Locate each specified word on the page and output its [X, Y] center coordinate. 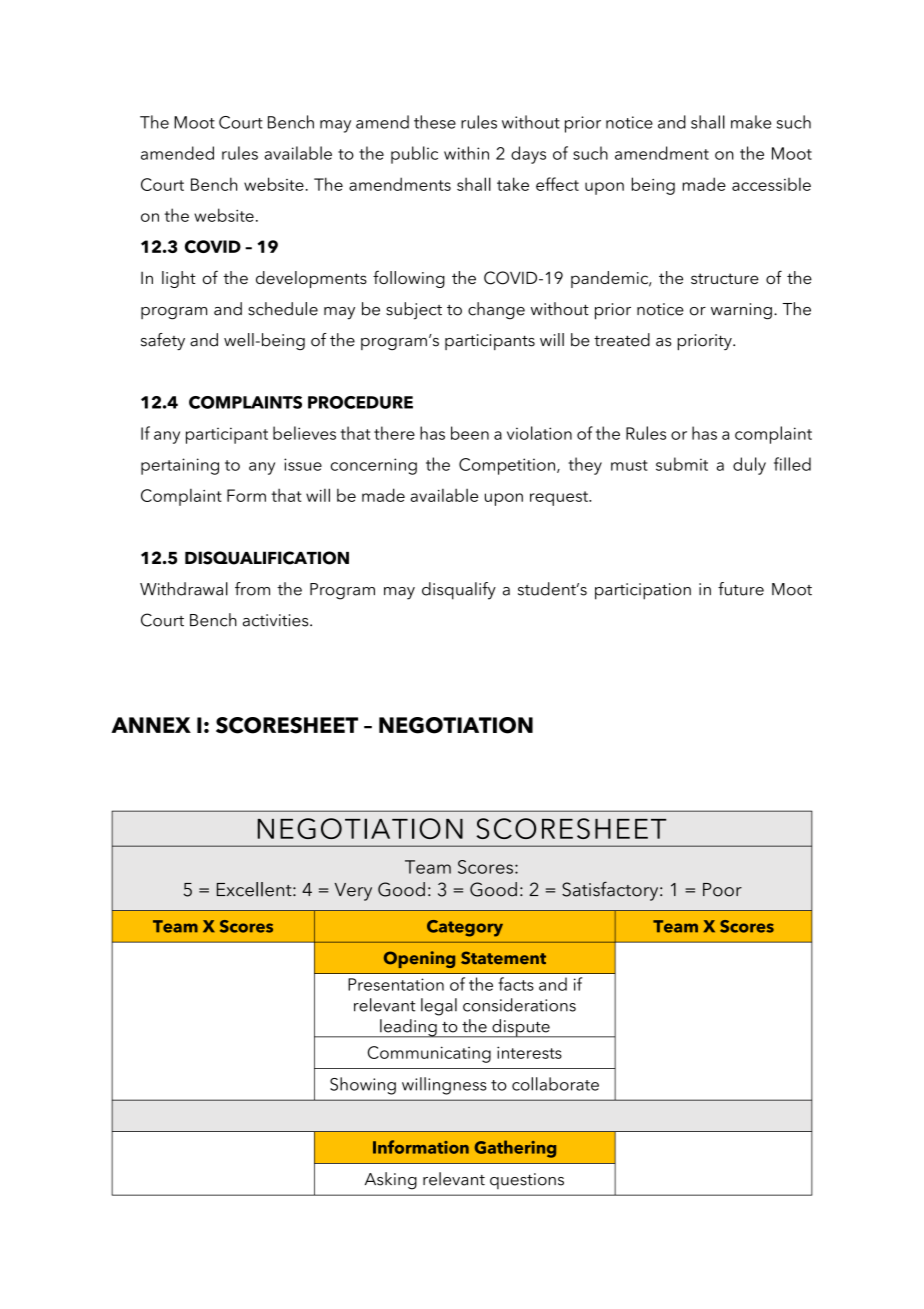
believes [304, 433]
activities [277, 620]
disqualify [459, 591]
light [179, 279]
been [470, 433]
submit [682, 464]
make [751, 122]
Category [465, 928]
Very [353, 892]
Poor [722, 890]
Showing [363, 1086]
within [466, 153]
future [741, 589]
